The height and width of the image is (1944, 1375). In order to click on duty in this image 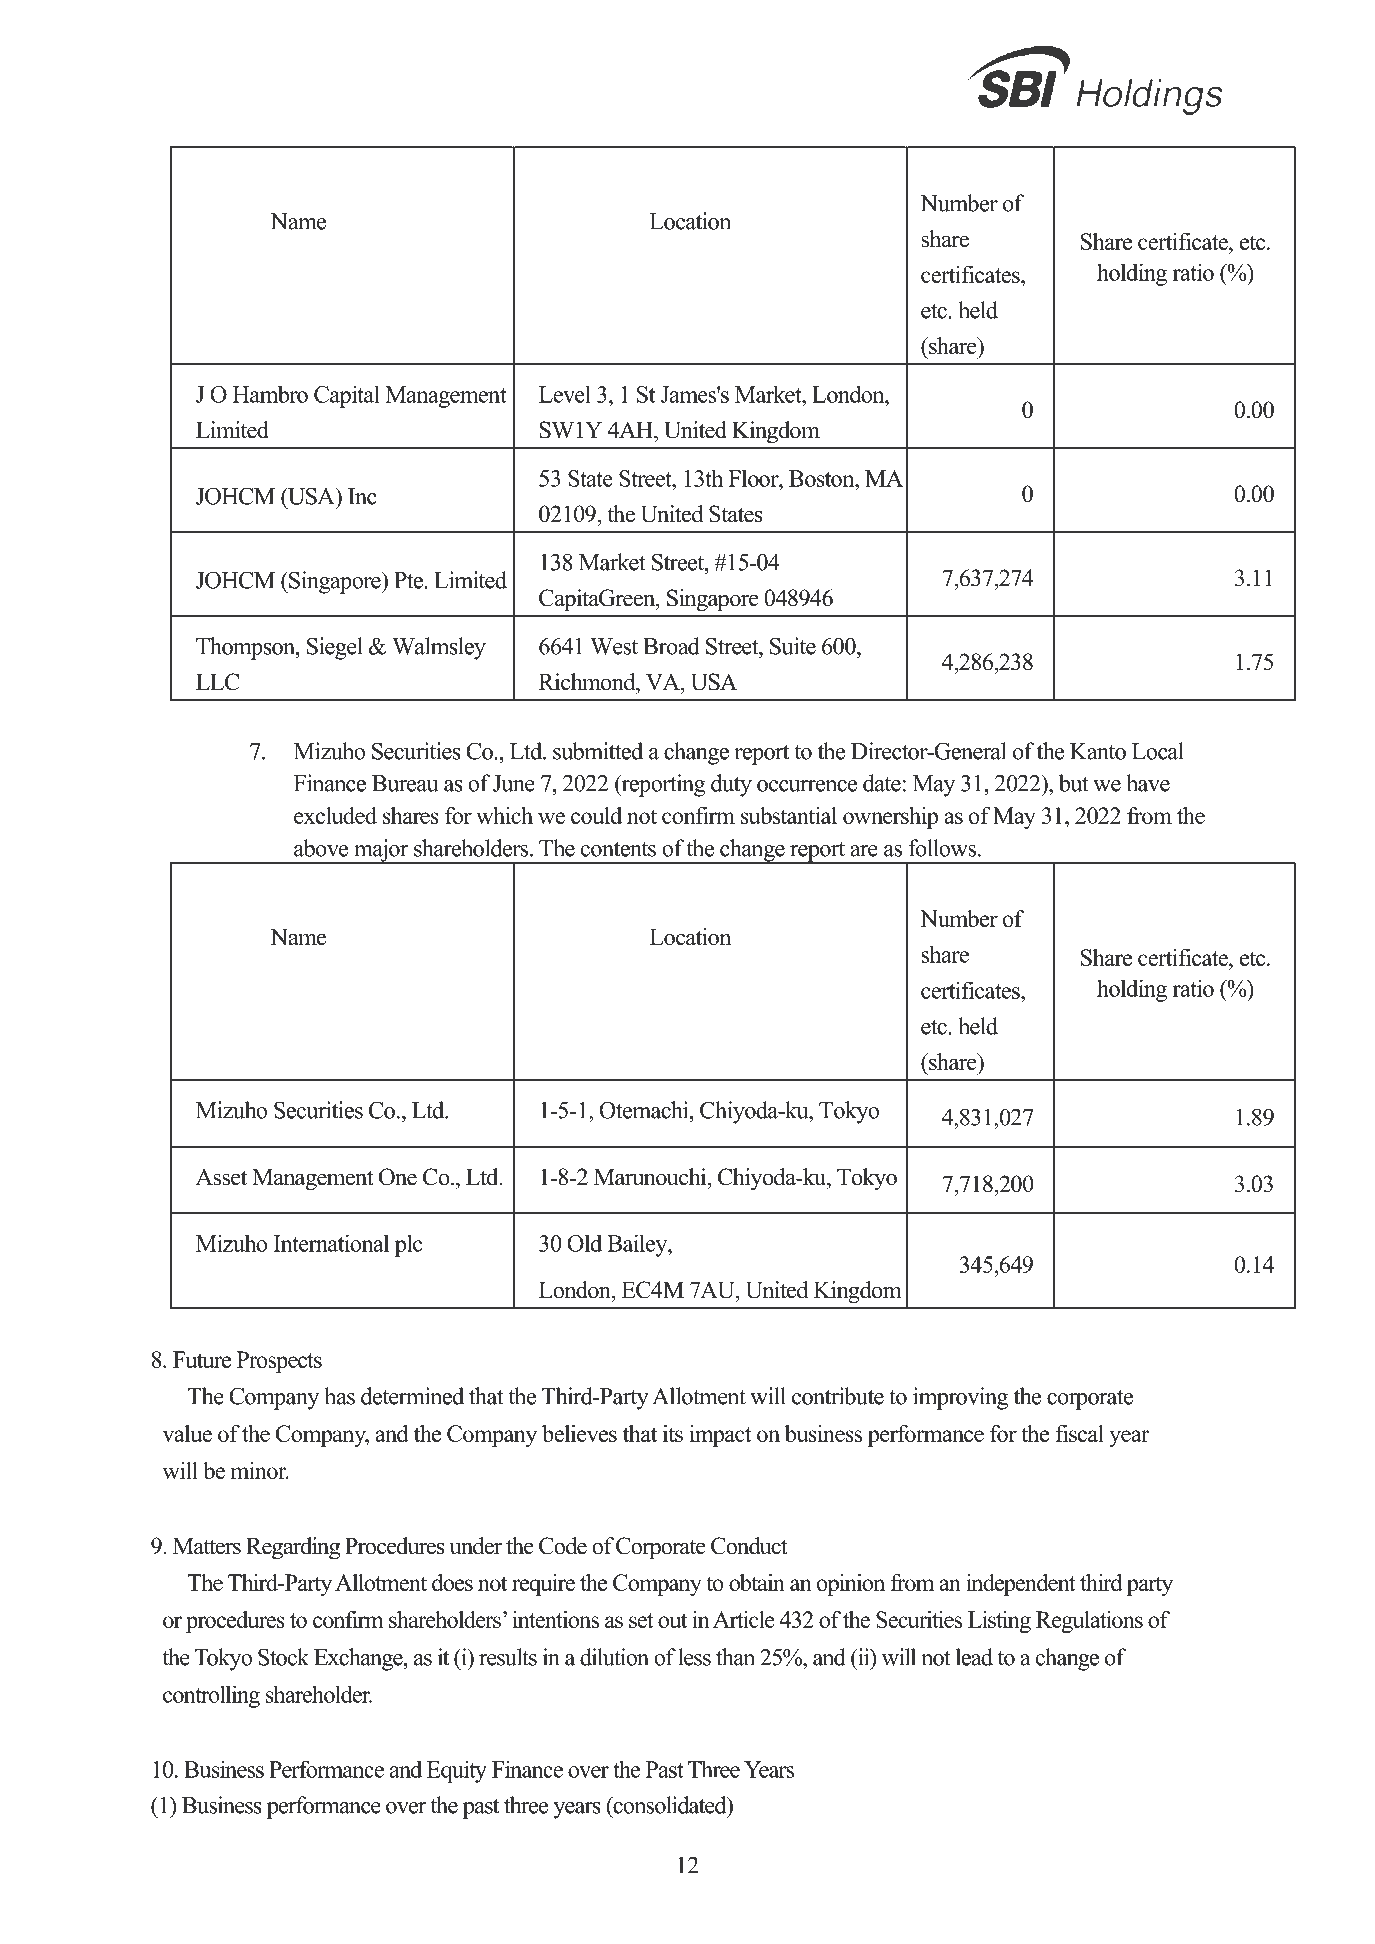, I will do `click(731, 785)`.
